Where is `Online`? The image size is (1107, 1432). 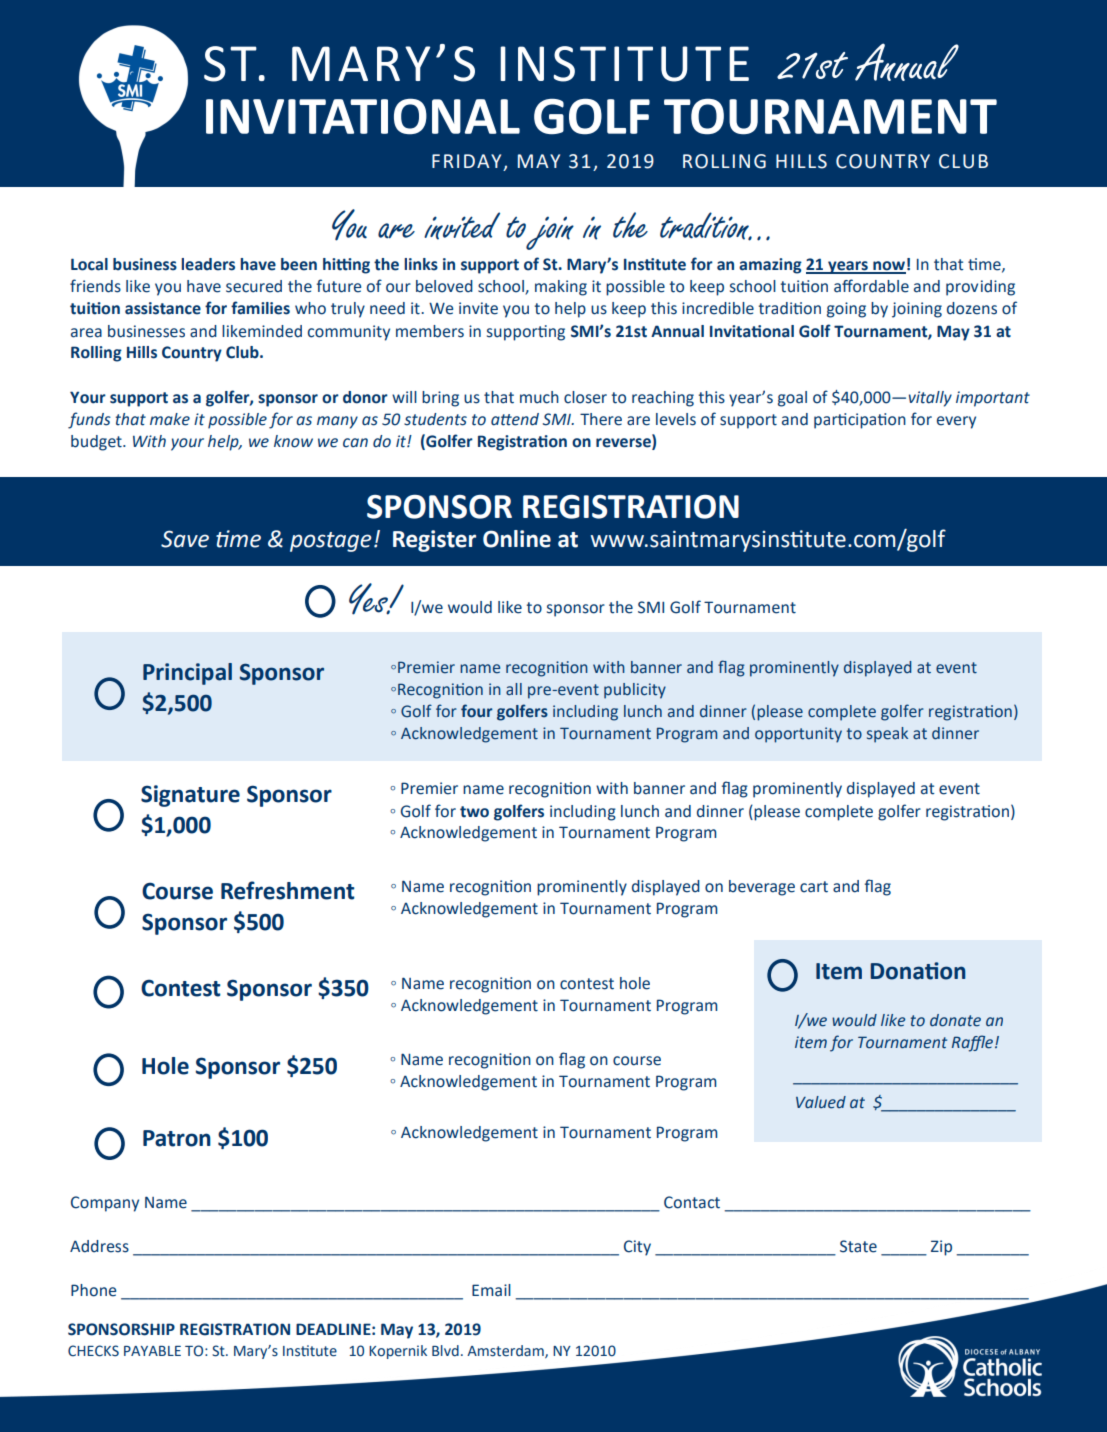 Online is located at coordinates (517, 539).
